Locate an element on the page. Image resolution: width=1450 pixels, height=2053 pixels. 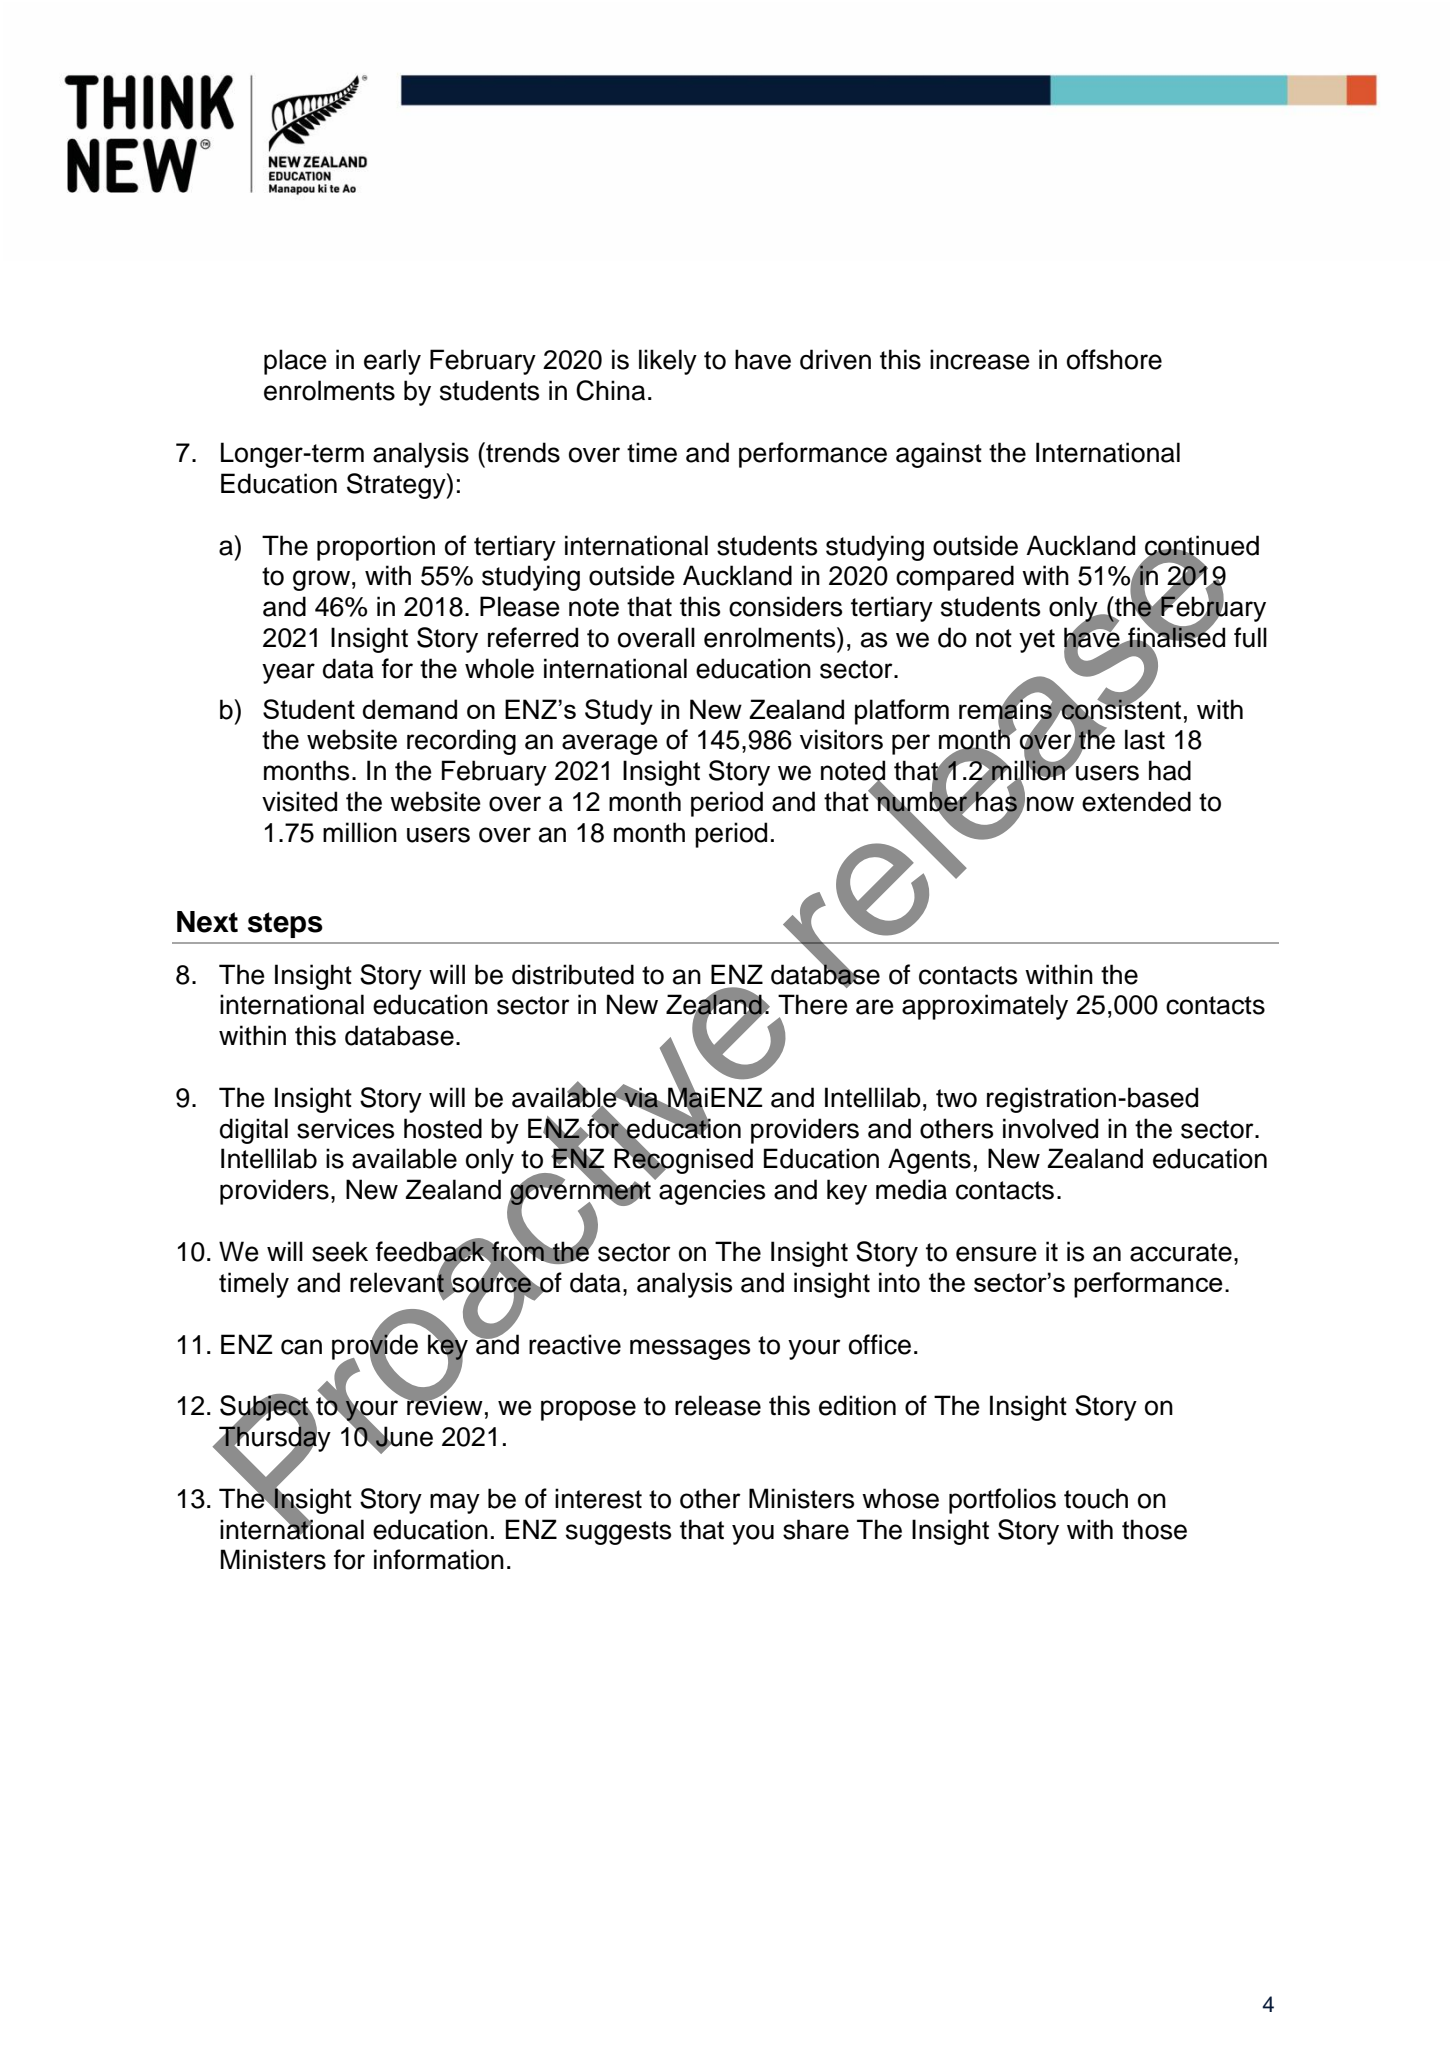
involved is located at coordinates (1050, 1128).
